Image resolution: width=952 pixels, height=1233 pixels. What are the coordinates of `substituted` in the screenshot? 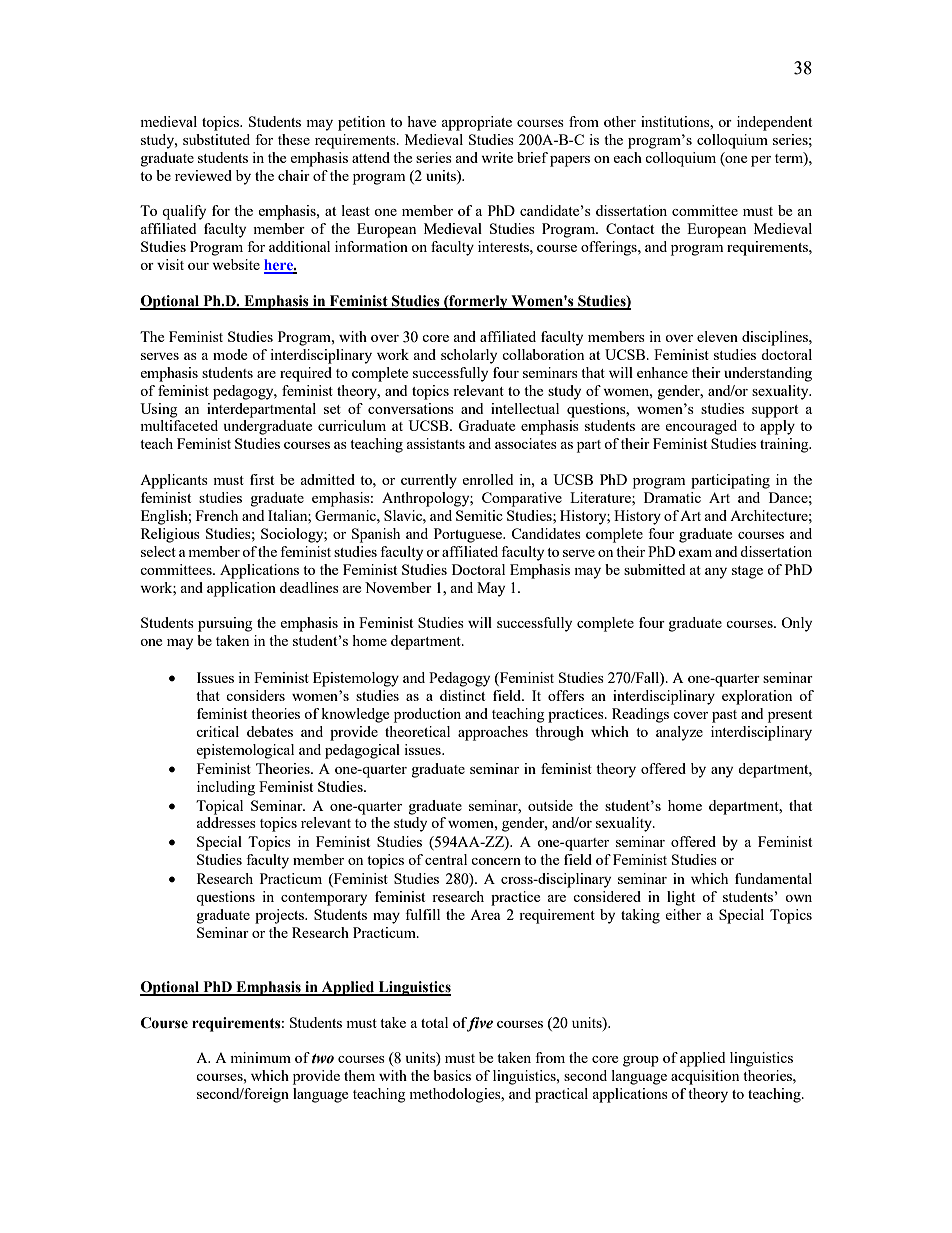 It's located at (216, 139).
